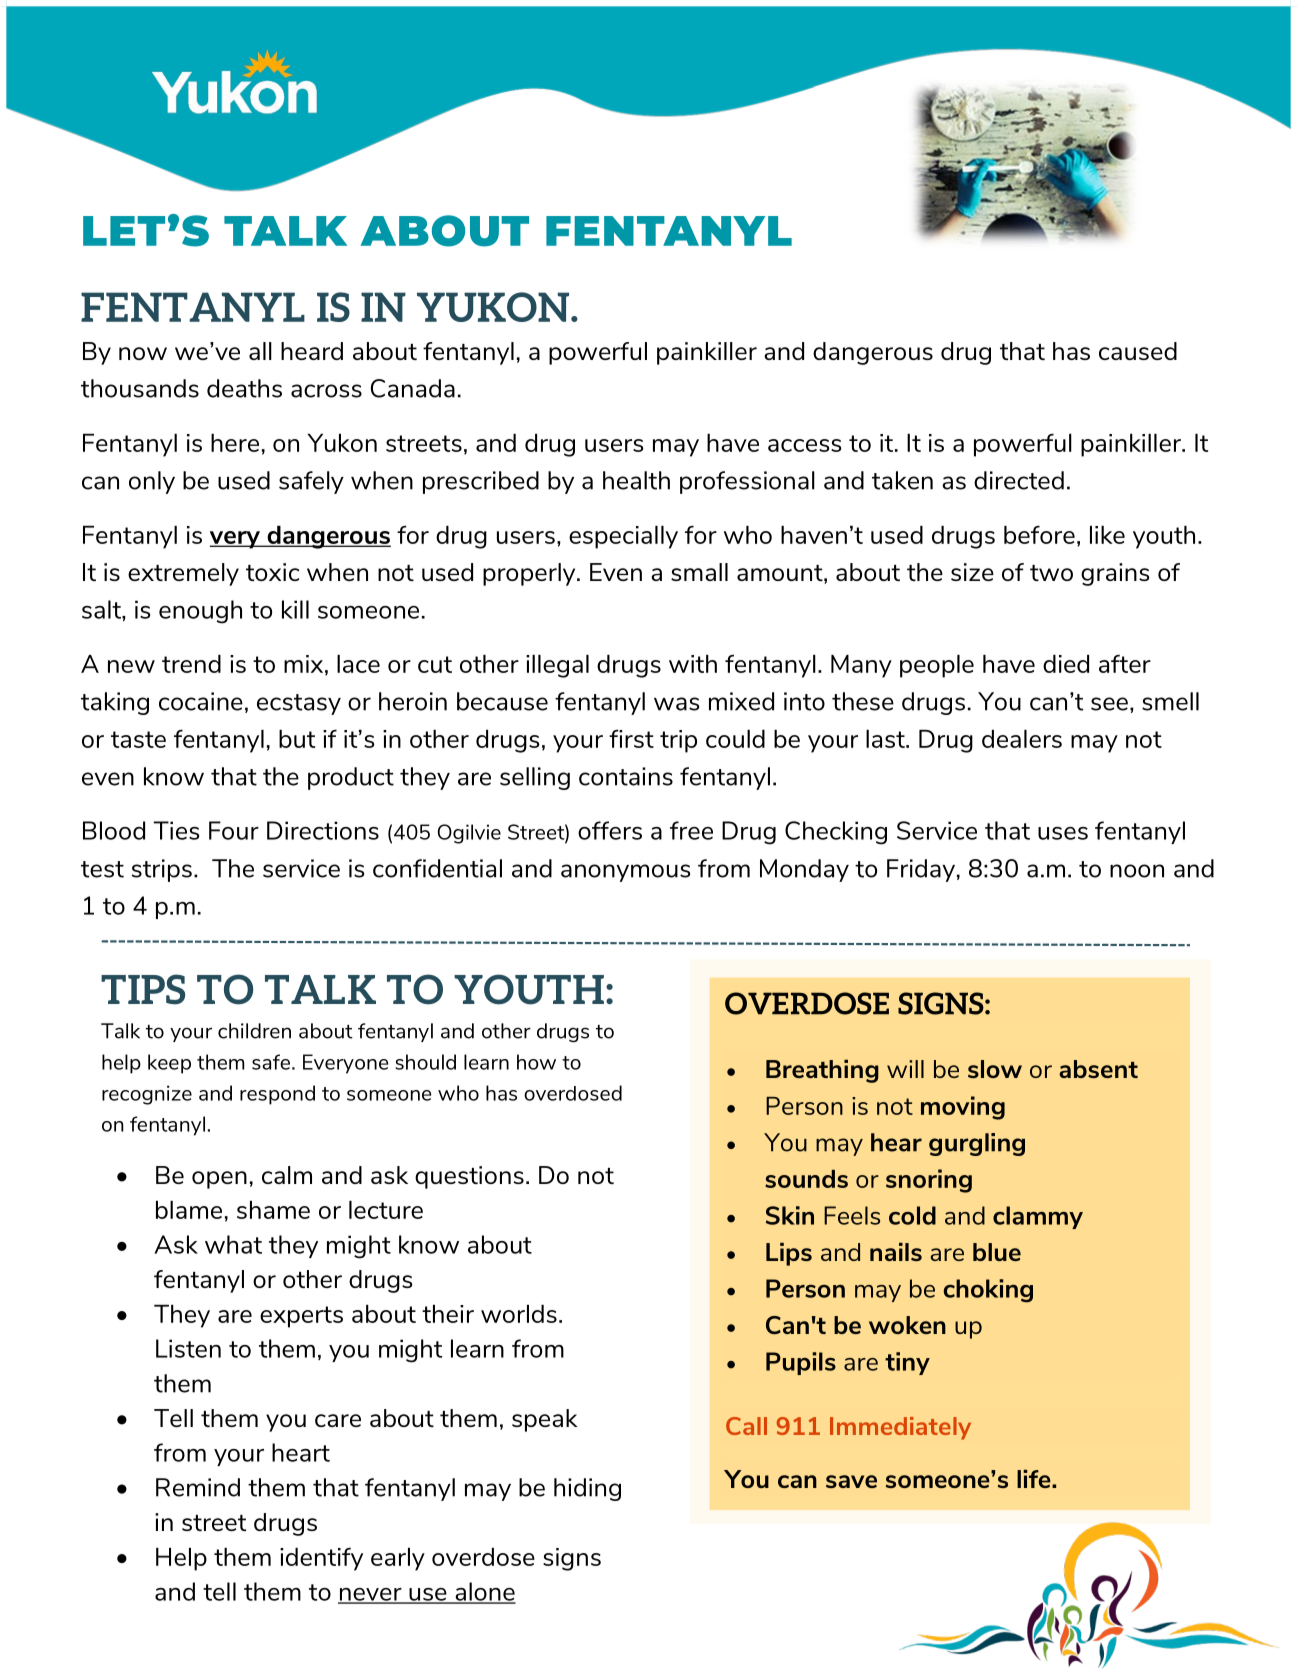 The width and height of the page is (1297, 1679). I want to click on hiding, so click(587, 1489).
